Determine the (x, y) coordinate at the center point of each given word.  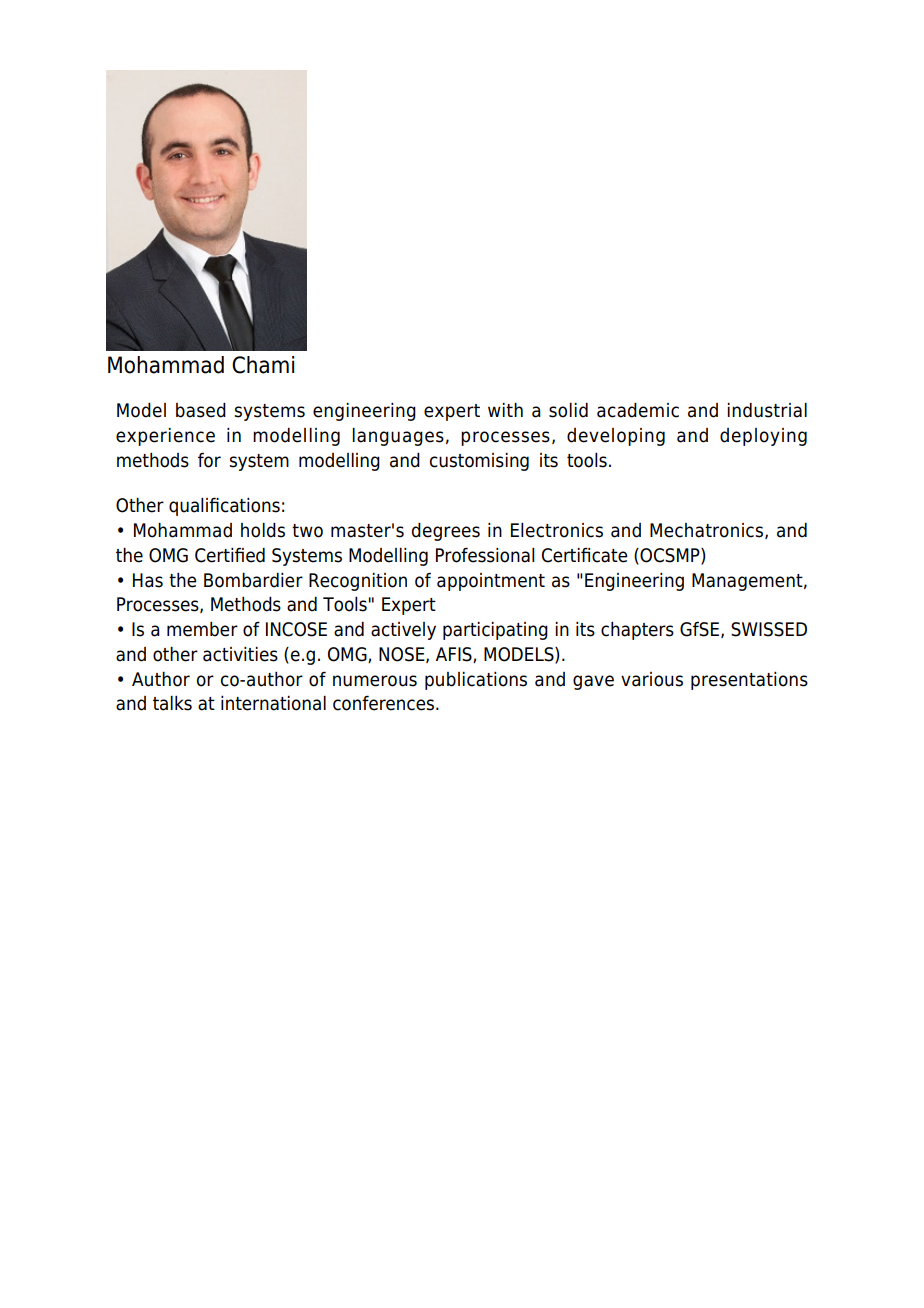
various (652, 679)
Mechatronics (706, 530)
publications (476, 681)
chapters (637, 631)
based (201, 410)
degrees (446, 532)
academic (638, 410)
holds (263, 530)
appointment (491, 582)
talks (172, 703)
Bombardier (253, 580)
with (505, 410)
